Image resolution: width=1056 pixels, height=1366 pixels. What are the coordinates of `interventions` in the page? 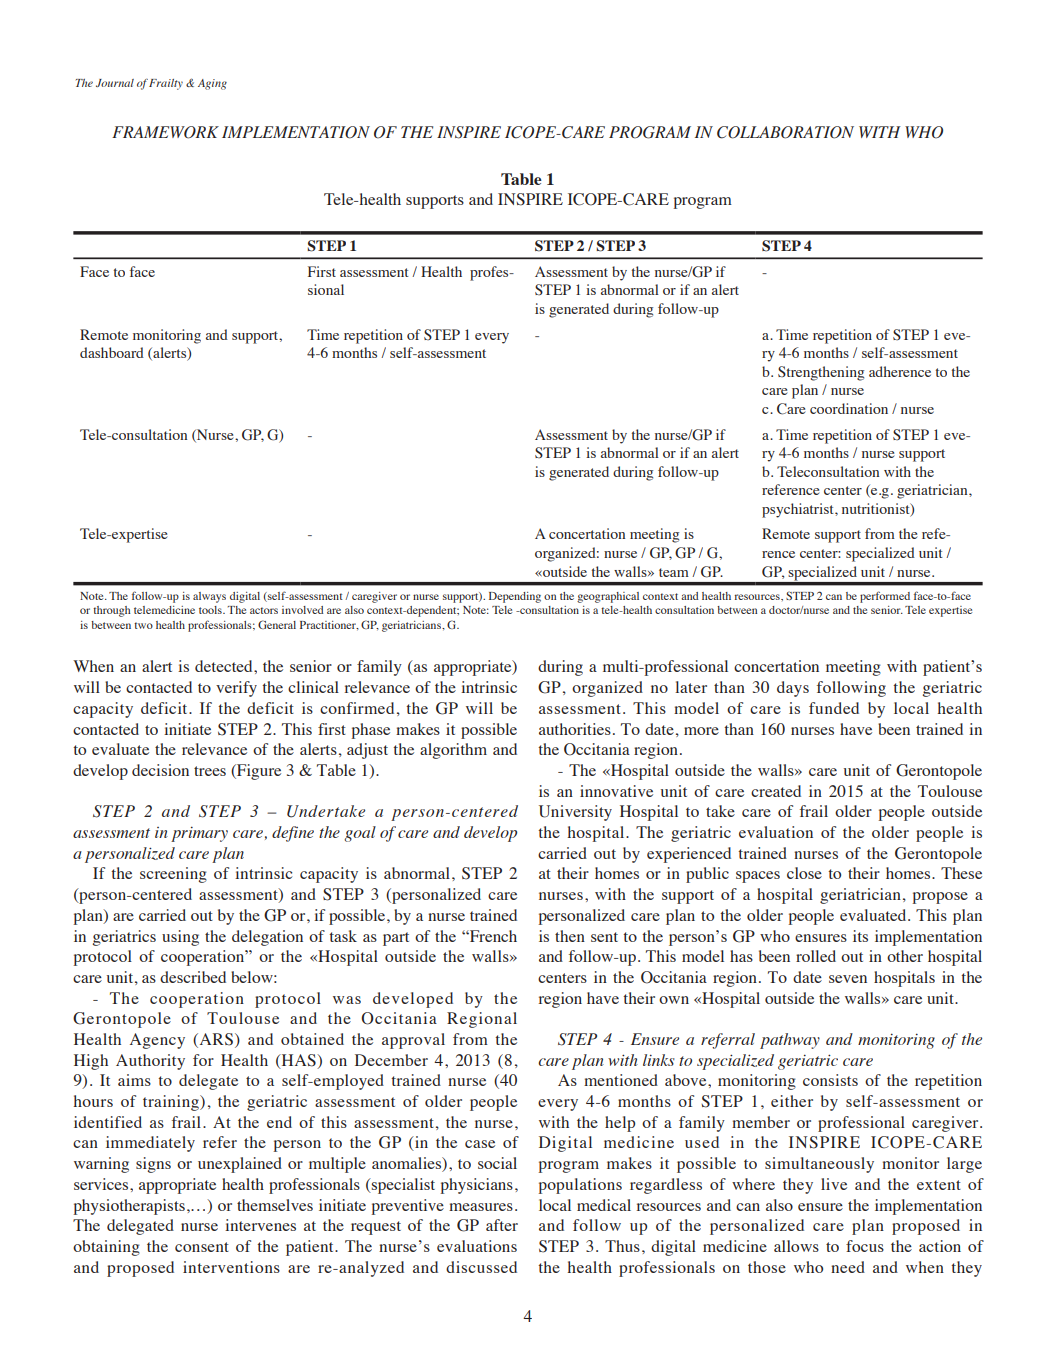 It's located at (231, 1267).
